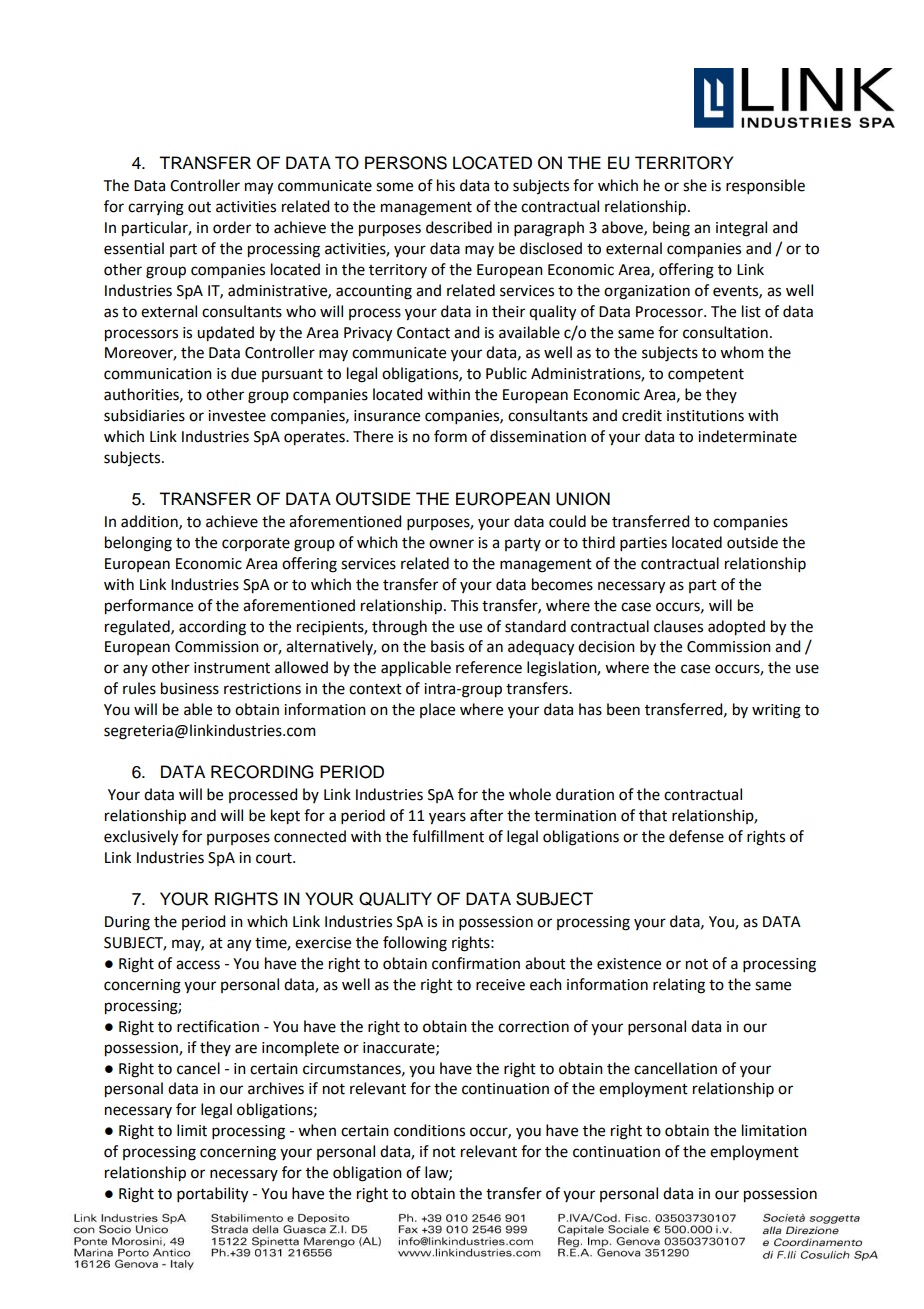 Image resolution: width=924 pixels, height=1309 pixels. What do you see at coordinates (695, 185) in the screenshot?
I see `she` at bounding box center [695, 185].
